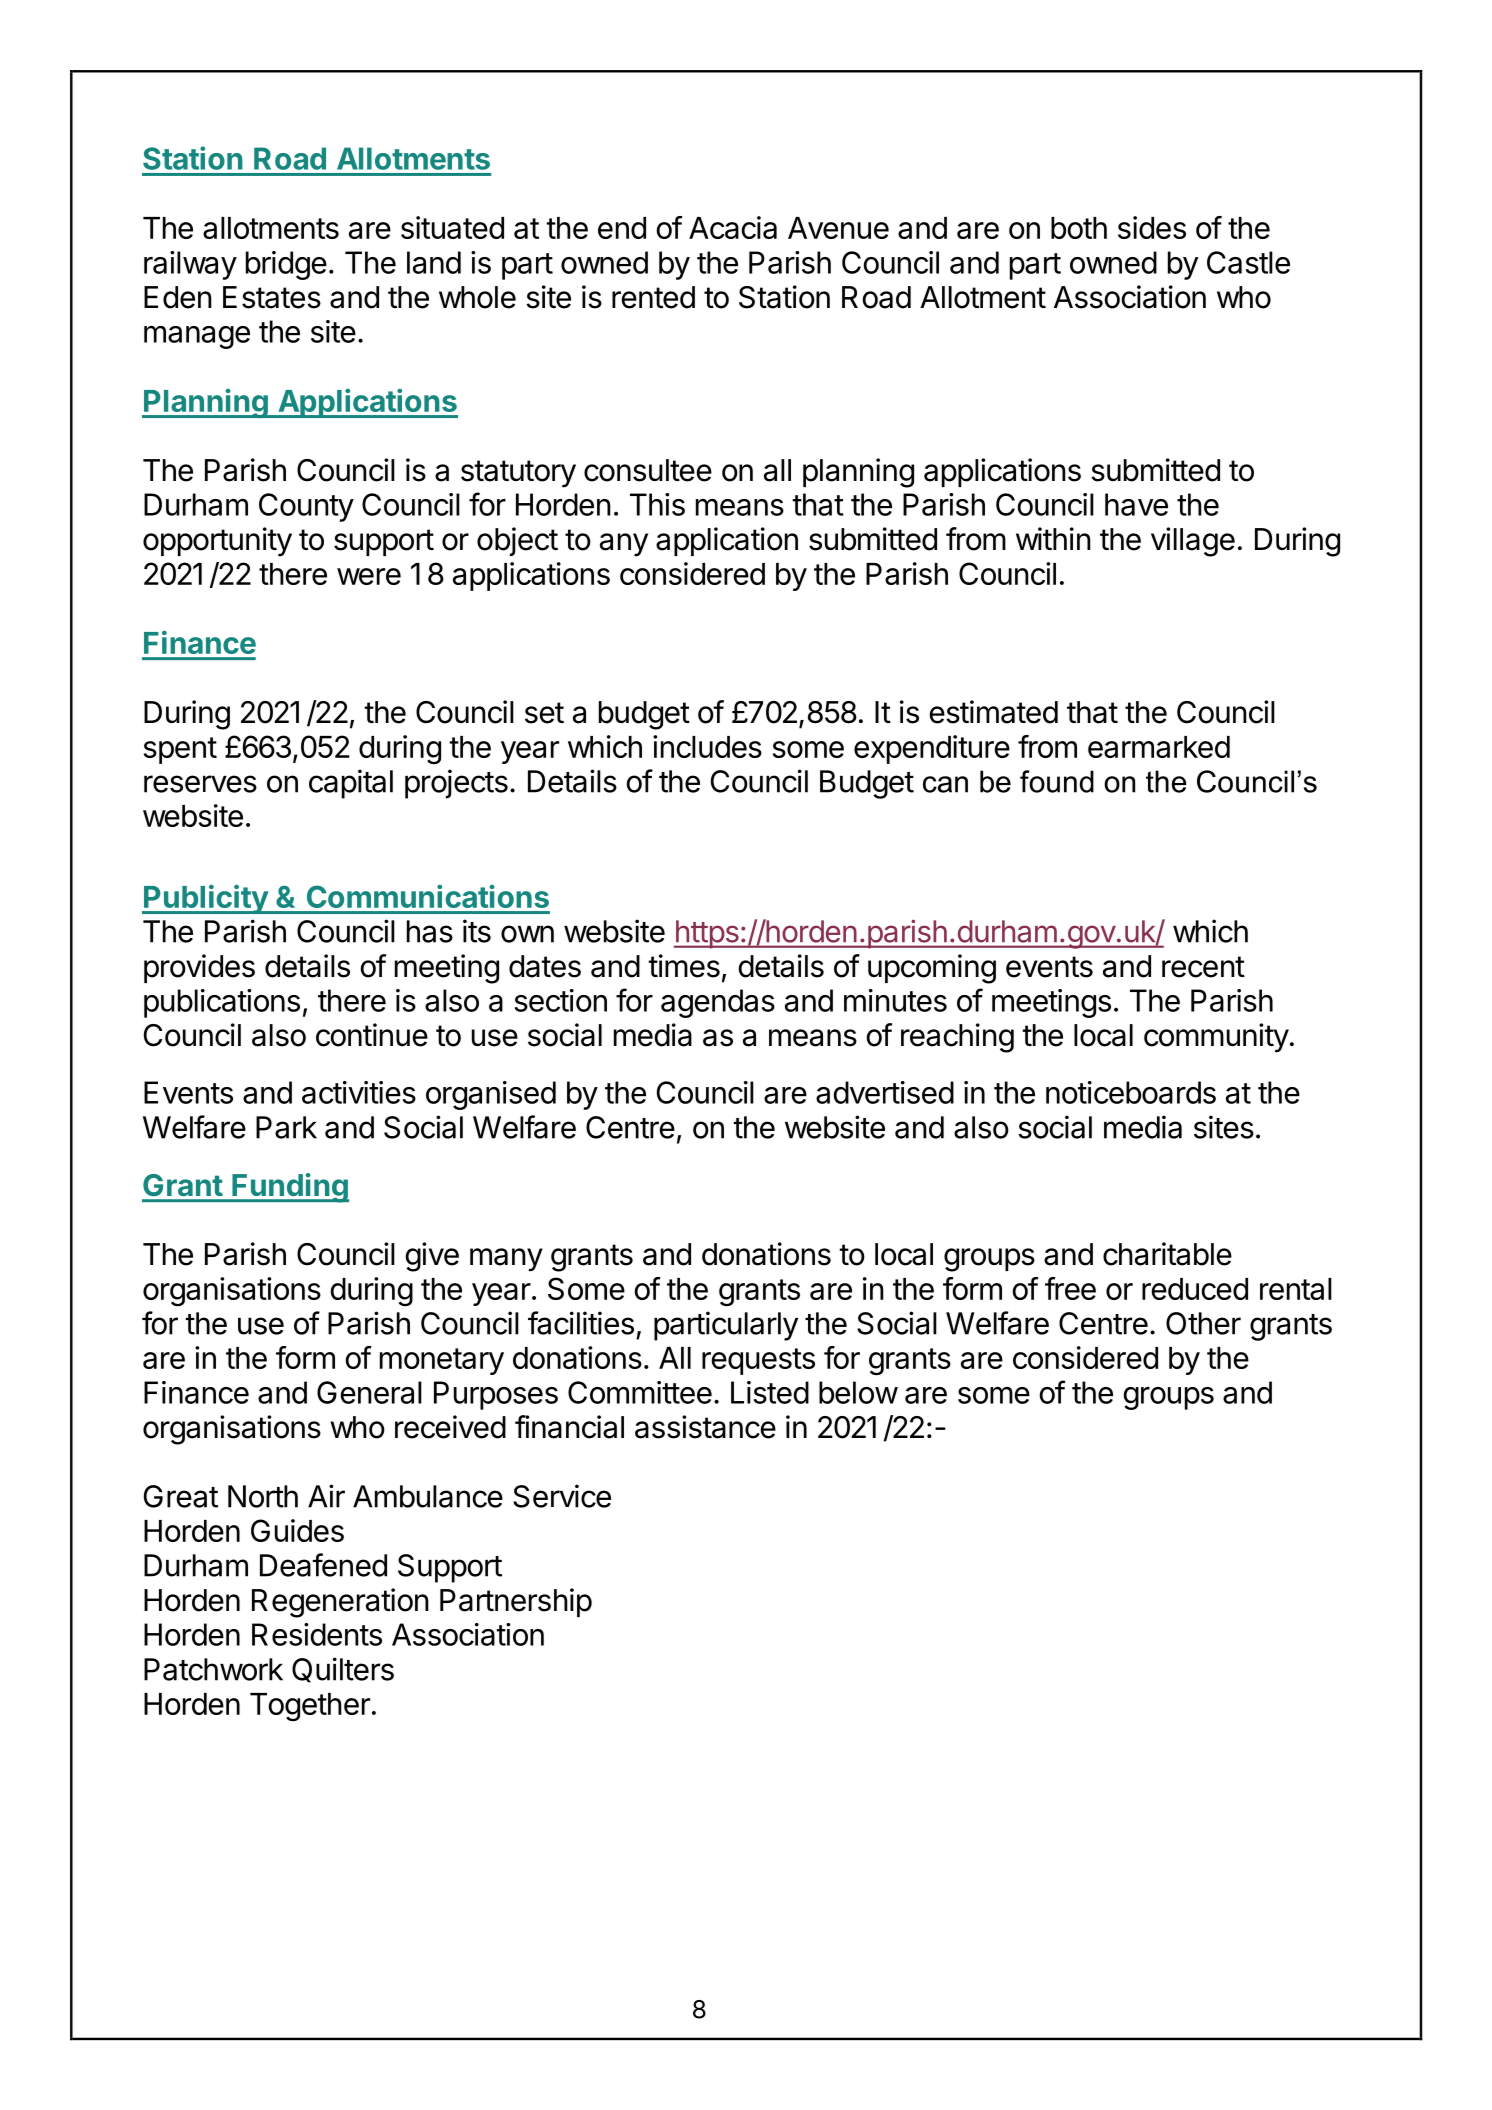  I want to click on bridge, so click(286, 265).
